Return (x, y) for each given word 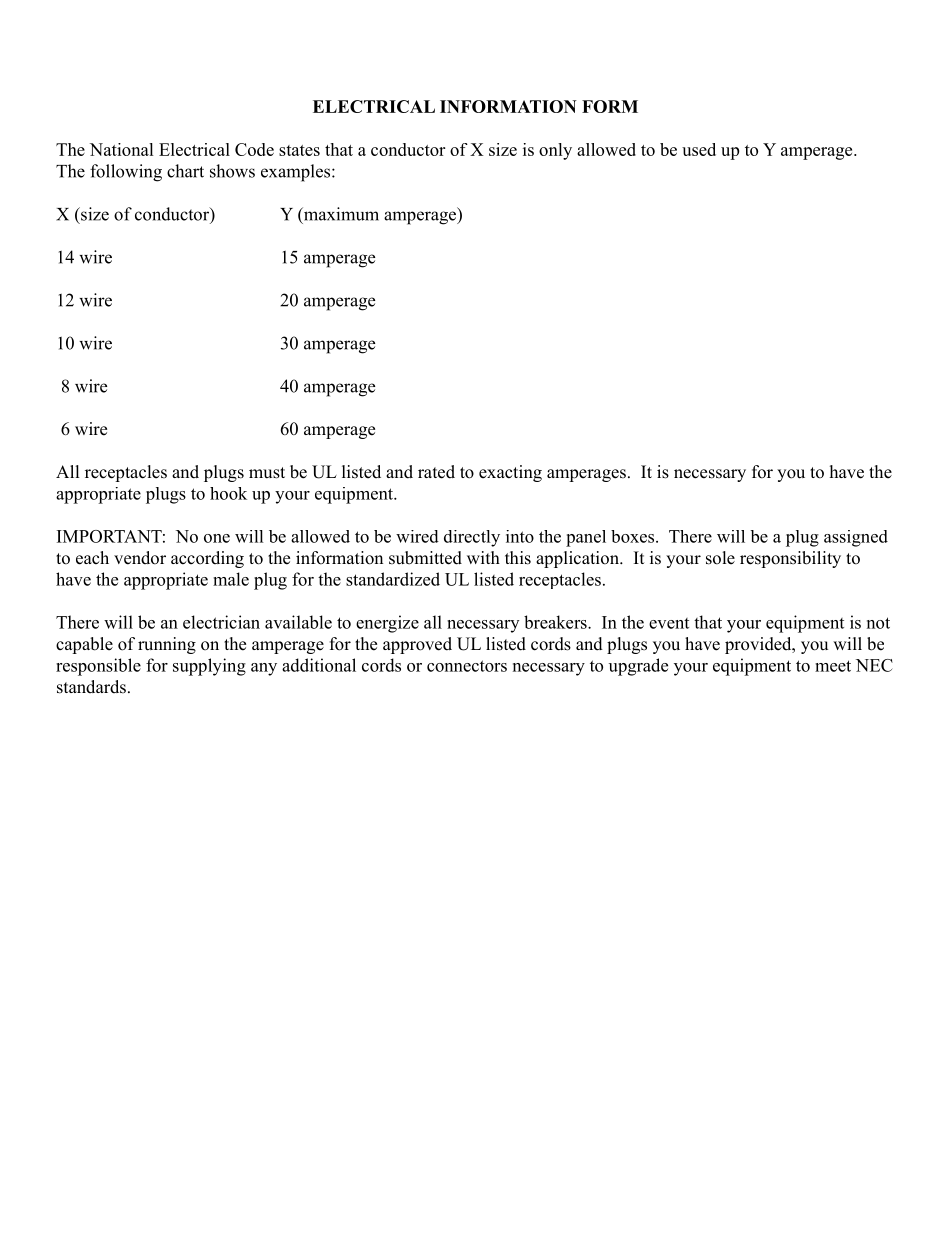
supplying (209, 667)
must (267, 473)
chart (185, 171)
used (699, 149)
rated (436, 472)
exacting (510, 473)
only (555, 151)
